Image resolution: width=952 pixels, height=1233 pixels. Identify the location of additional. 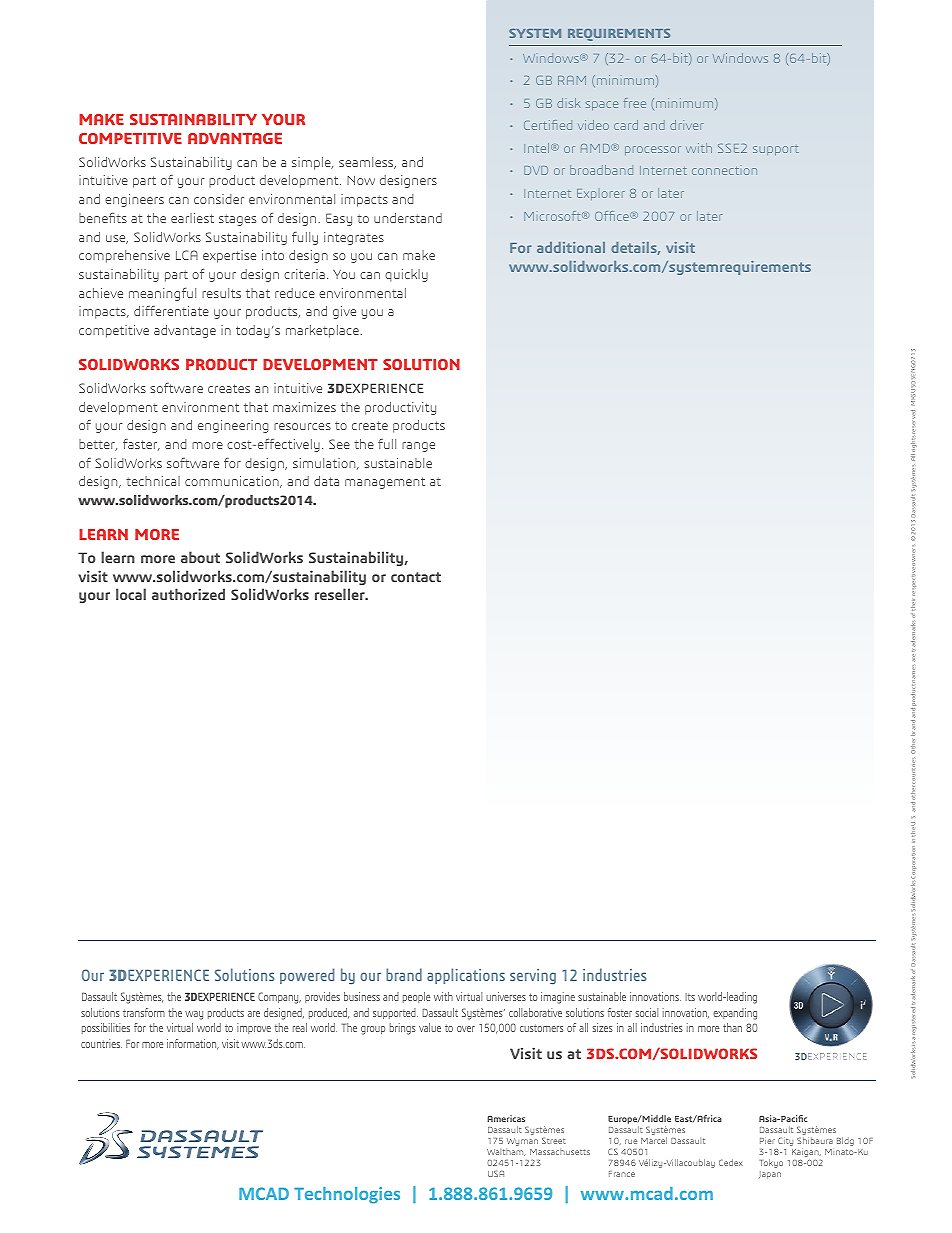
(571, 247).
